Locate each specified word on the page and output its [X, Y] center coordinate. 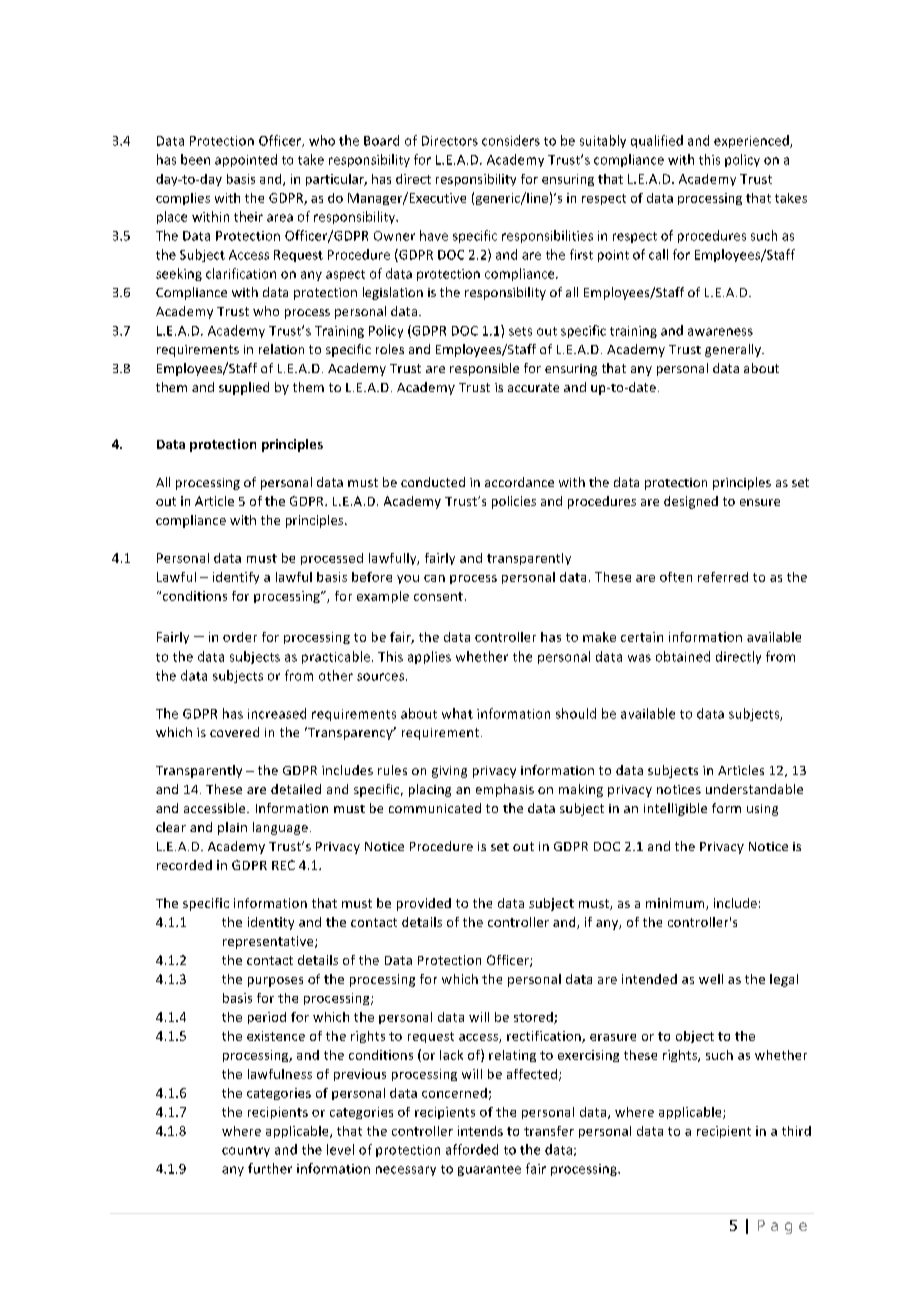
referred [723, 577]
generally [734, 350]
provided [424, 904]
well [711, 979]
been [195, 159]
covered [234, 732]
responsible [484, 369]
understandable [754, 789]
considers [511, 140]
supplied [244, 388]
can [434, 578]
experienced [752, 141]
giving [449, 772]
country [246, 1151]
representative [269, 942]
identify [236, 578]
